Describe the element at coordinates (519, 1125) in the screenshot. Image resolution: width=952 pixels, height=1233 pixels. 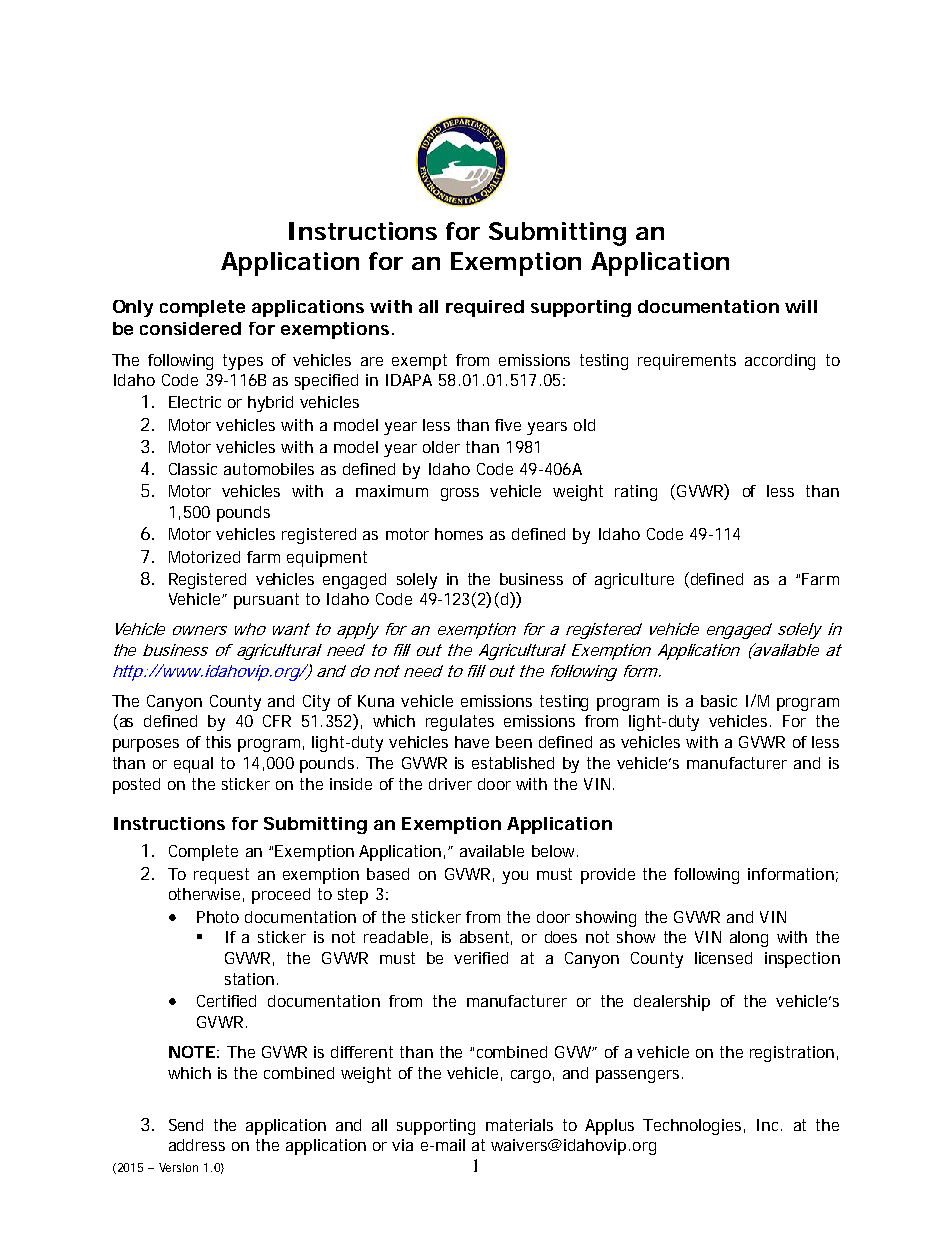
I see `materials` at that location.
